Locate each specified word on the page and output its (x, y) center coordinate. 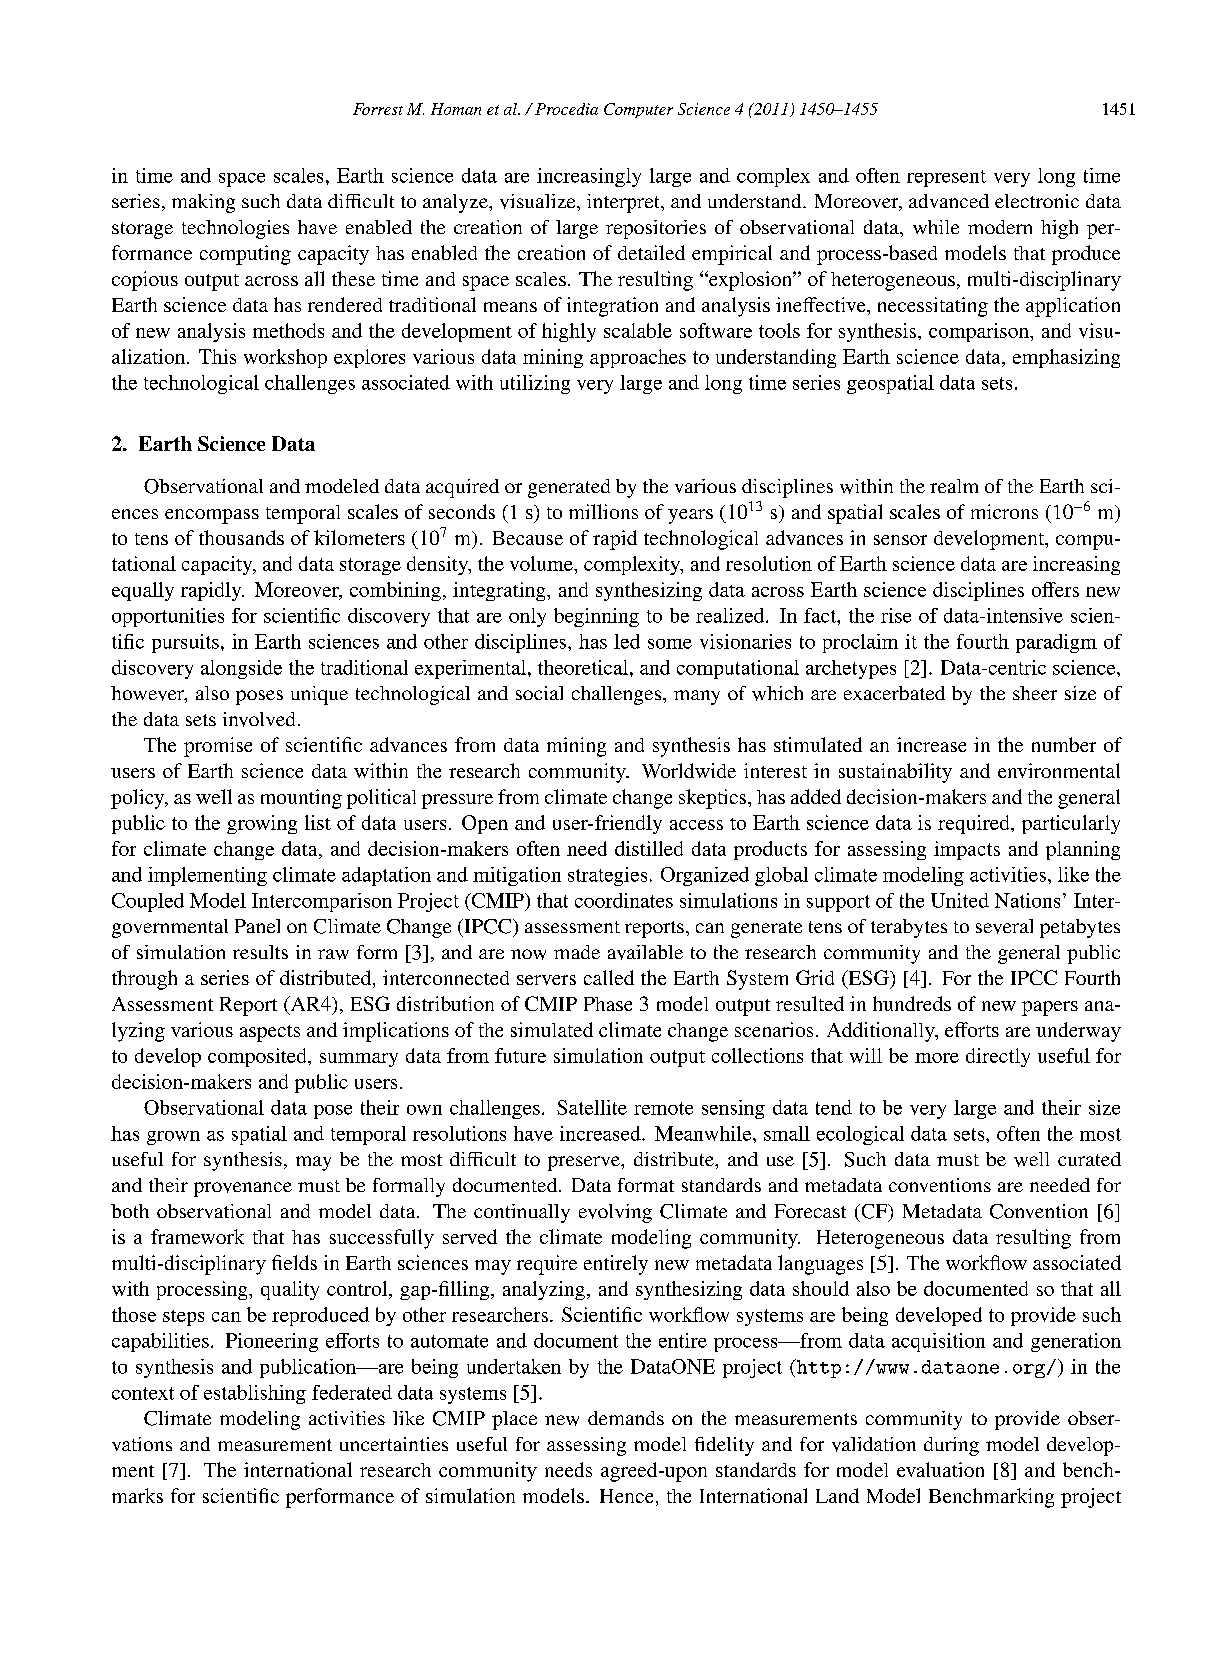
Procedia (566, 109)
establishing (255, 1394)
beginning (596, 617)
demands (626, 1418)
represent (946, 178)
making (203, 203)
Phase (608, 1004)
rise (896, 615)
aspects (270, 1033)
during (951, 1446)
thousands (241, 537)
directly (998, 1057)
